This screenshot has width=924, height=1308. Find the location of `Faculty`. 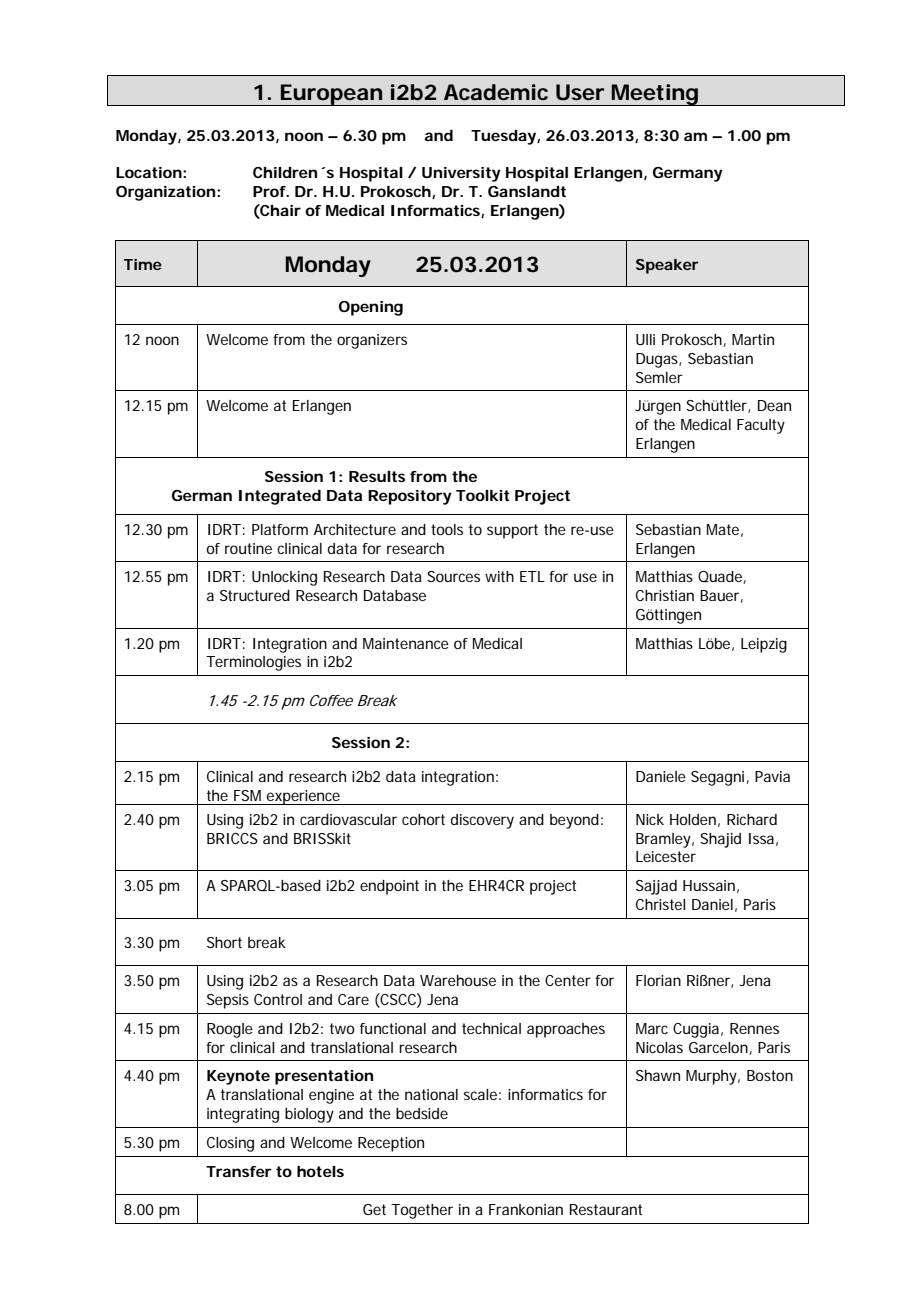

Faculty is located at coordinates (761, 426).
